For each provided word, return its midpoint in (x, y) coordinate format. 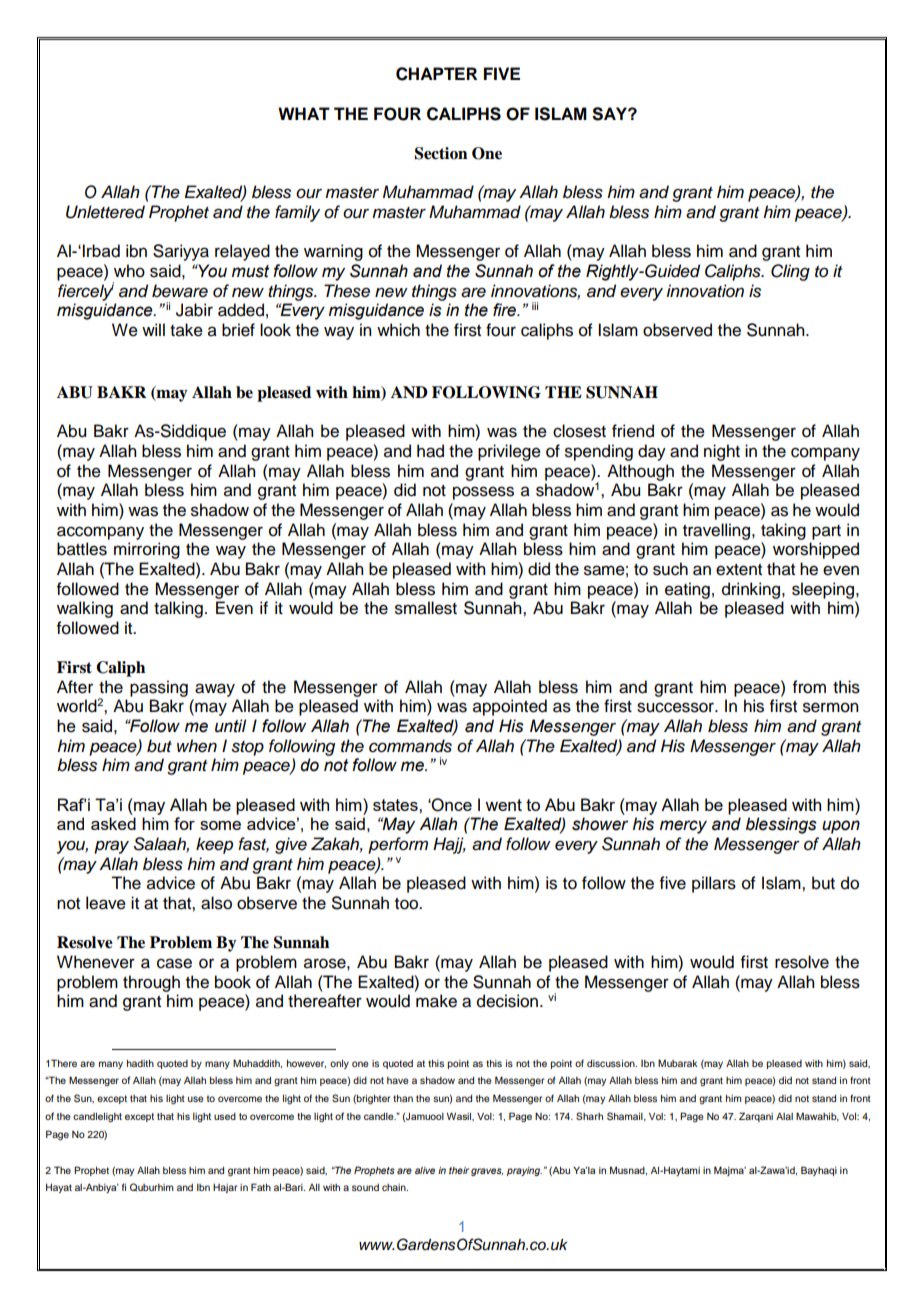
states (396, 805)
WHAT (304, 113)
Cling (790, 272)
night (722, 452)
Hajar (225, 1188)
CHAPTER (436, 74)
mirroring (147, 550)
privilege (509, 452)
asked (113, 823)
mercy (683, 827)
